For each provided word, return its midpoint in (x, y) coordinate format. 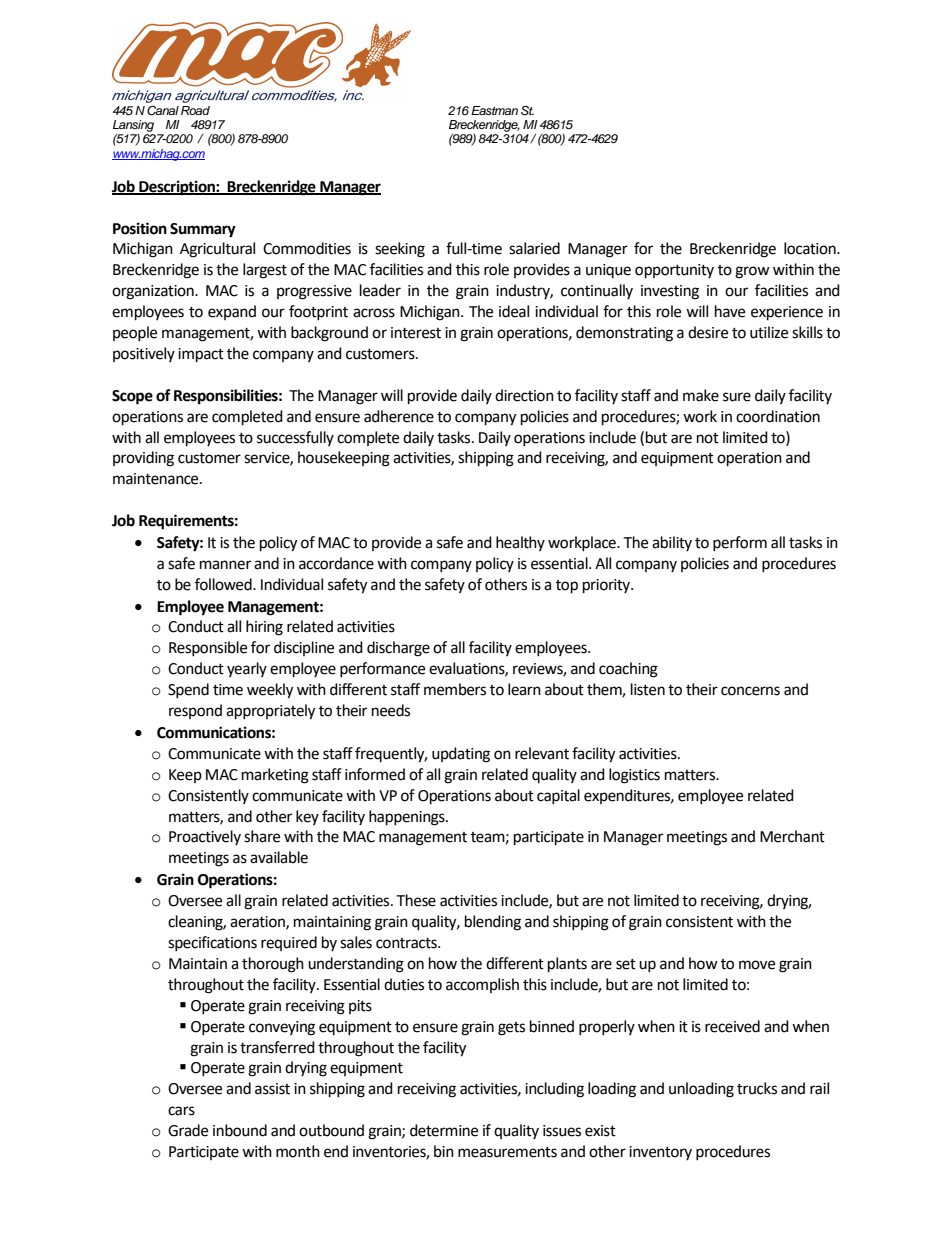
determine (444, 1130)
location (811, 248)
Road (195, 110)
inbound (240, 1130)
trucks (757, 1088)
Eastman (494, 110)
